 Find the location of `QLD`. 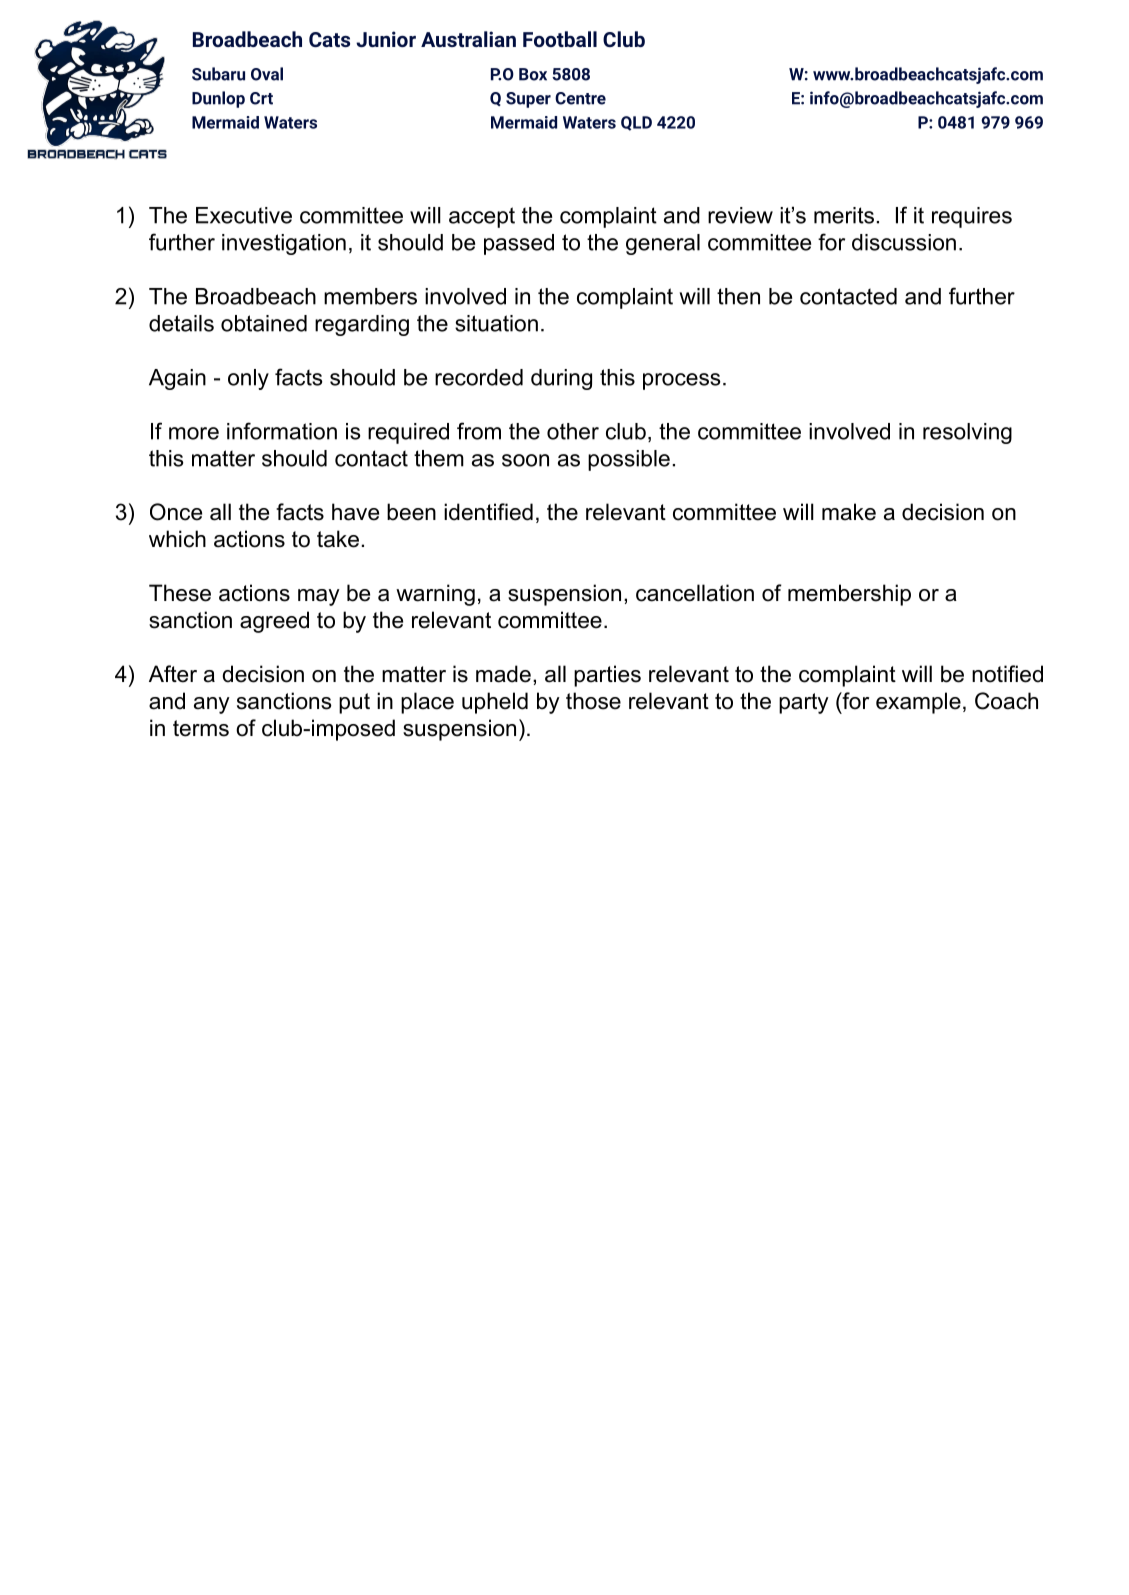

QLD is located at coordinates (636, 123).
